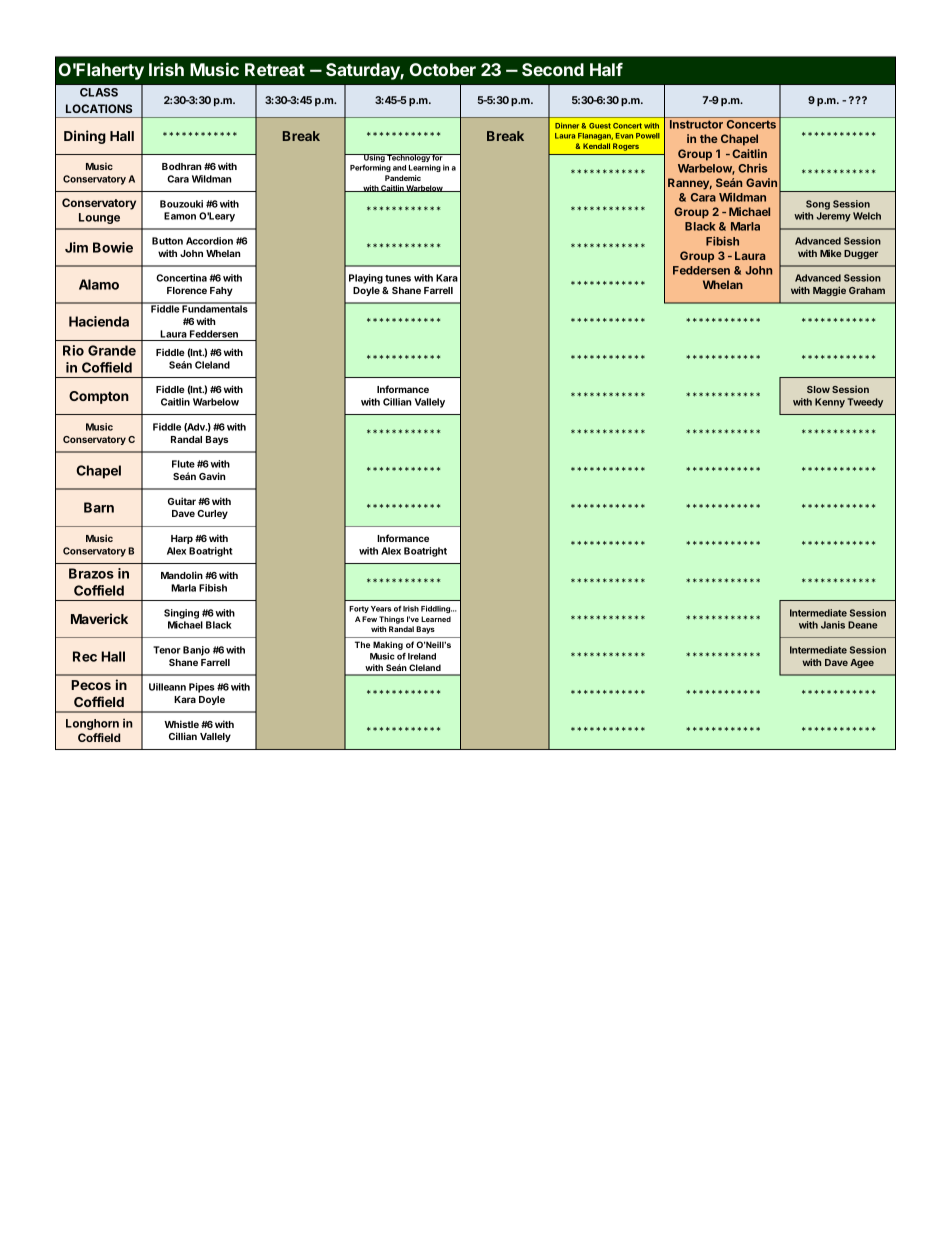 Image resolution: width=952 pixels, height=1233 pixels. Describe the element at coordinates (99, 92) in the screenshot. I see `CLASS` at that location.
